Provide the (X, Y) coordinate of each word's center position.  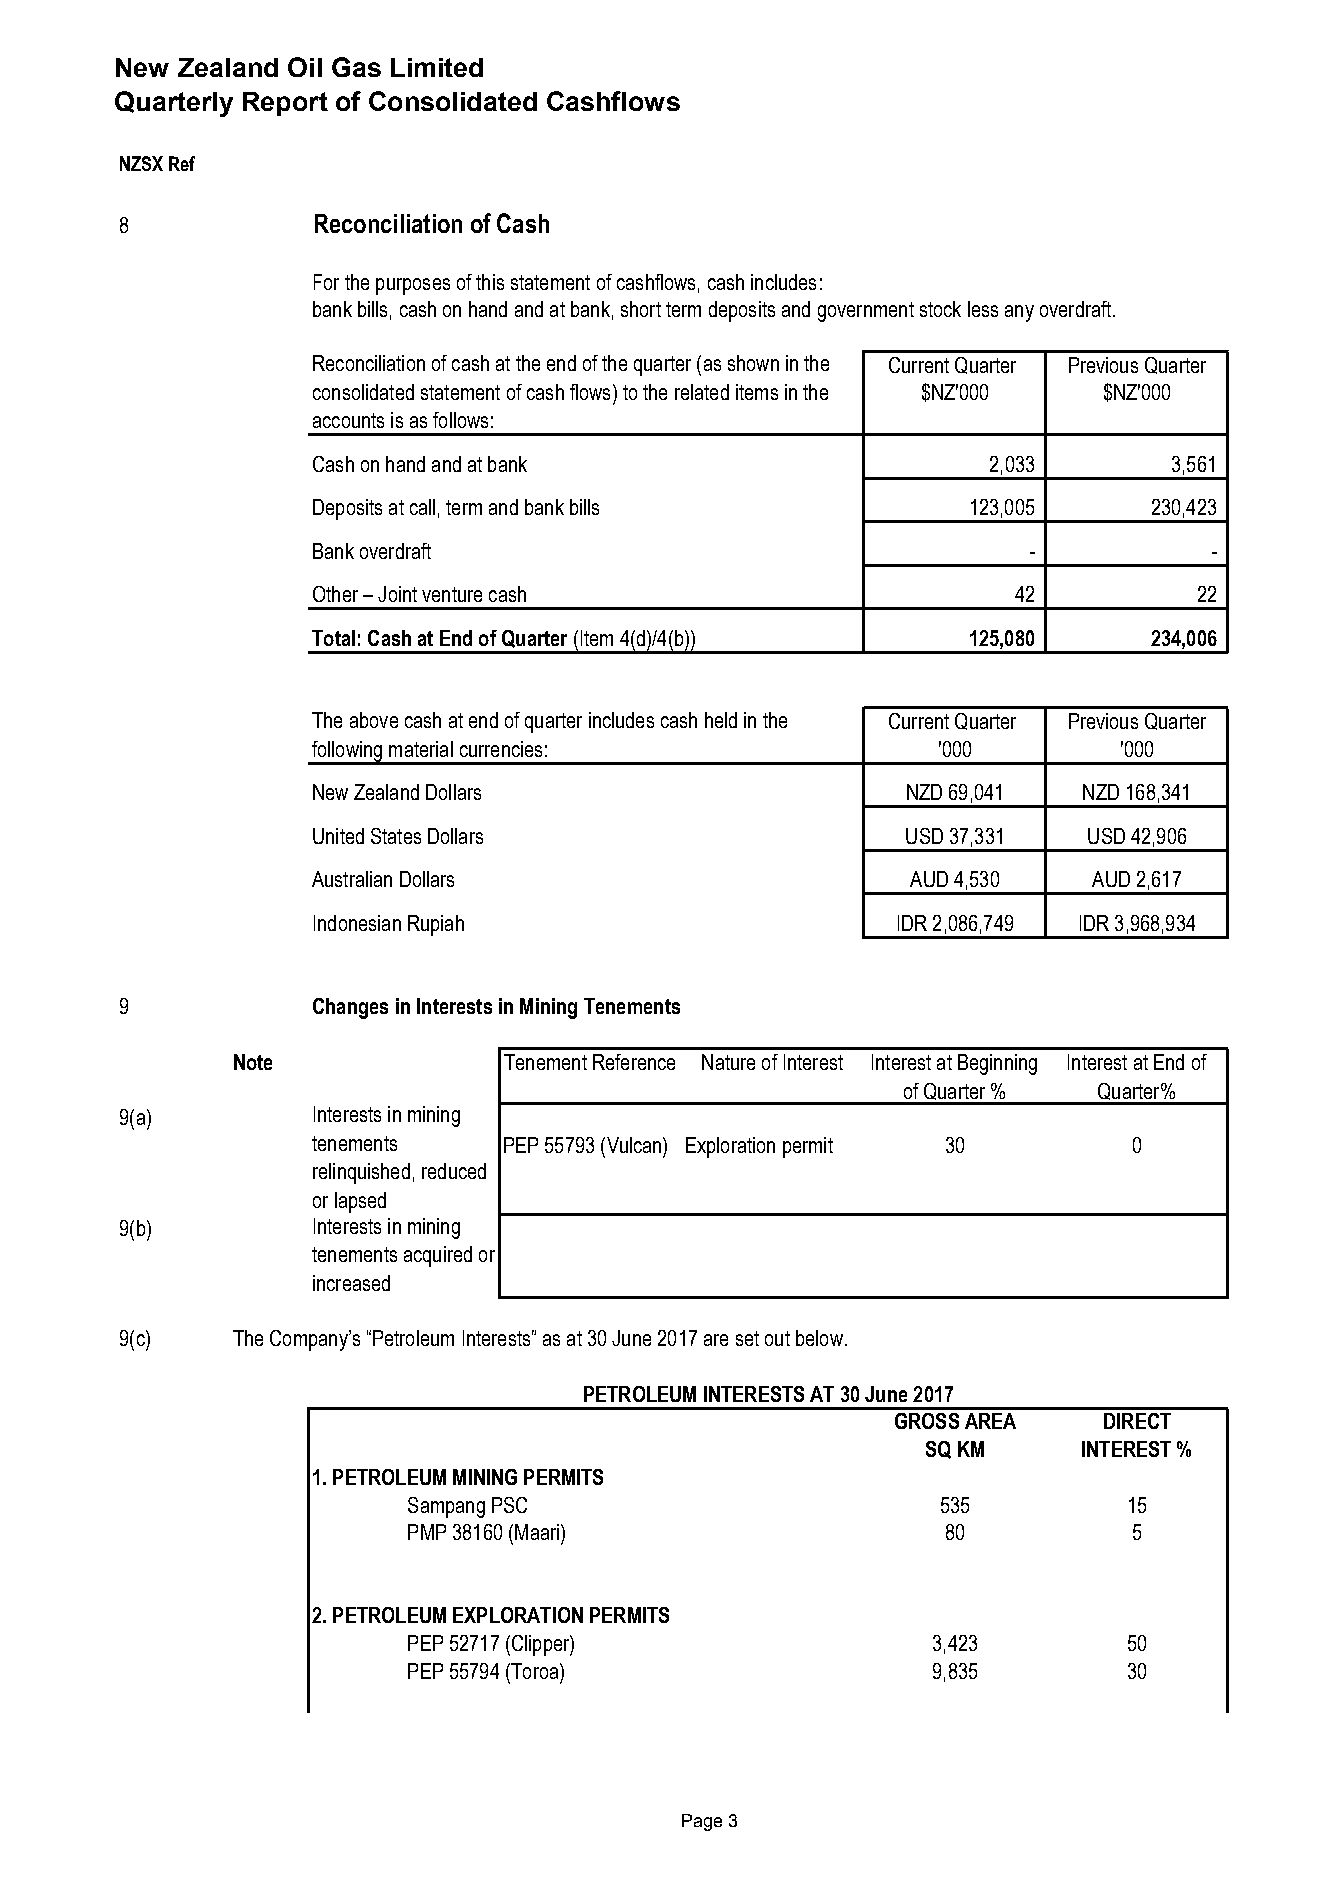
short (641, 309)
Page (702, 1822)
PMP (427, 1532)
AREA (990, 1421)
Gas (356, 67)
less (983, 309)
